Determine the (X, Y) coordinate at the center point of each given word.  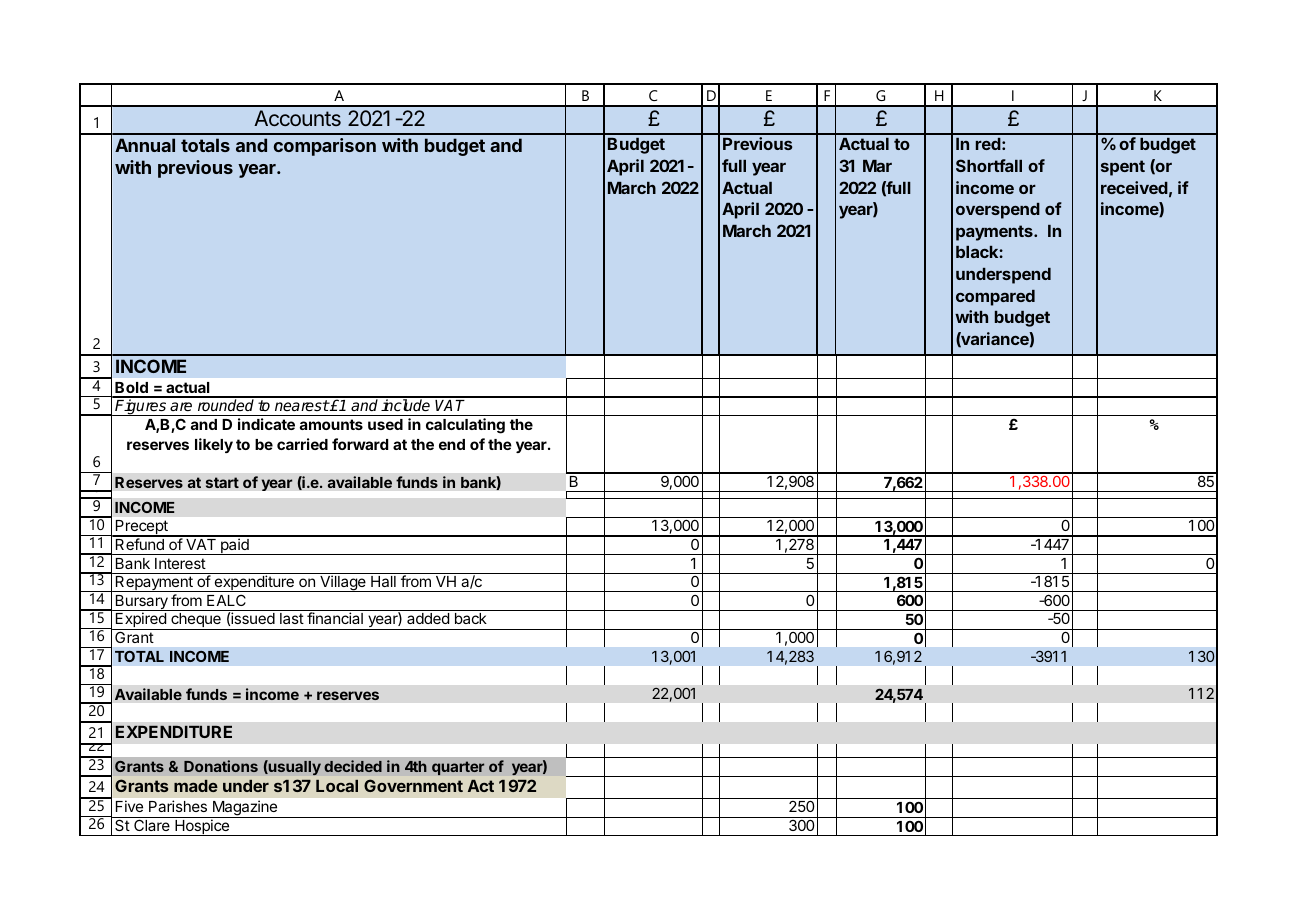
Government (413, 785)
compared (995, 298)
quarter (458, 768)
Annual (145, 145)
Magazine (245, 809)
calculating (465, 426)
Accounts (297, 118)
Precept (142, 528)
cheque (196, 621)
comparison (325, 147)
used (385, 424)
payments (995, 233)
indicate (266, 424)
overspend (998, 211)
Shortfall (989, 165)
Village (343, 583)
